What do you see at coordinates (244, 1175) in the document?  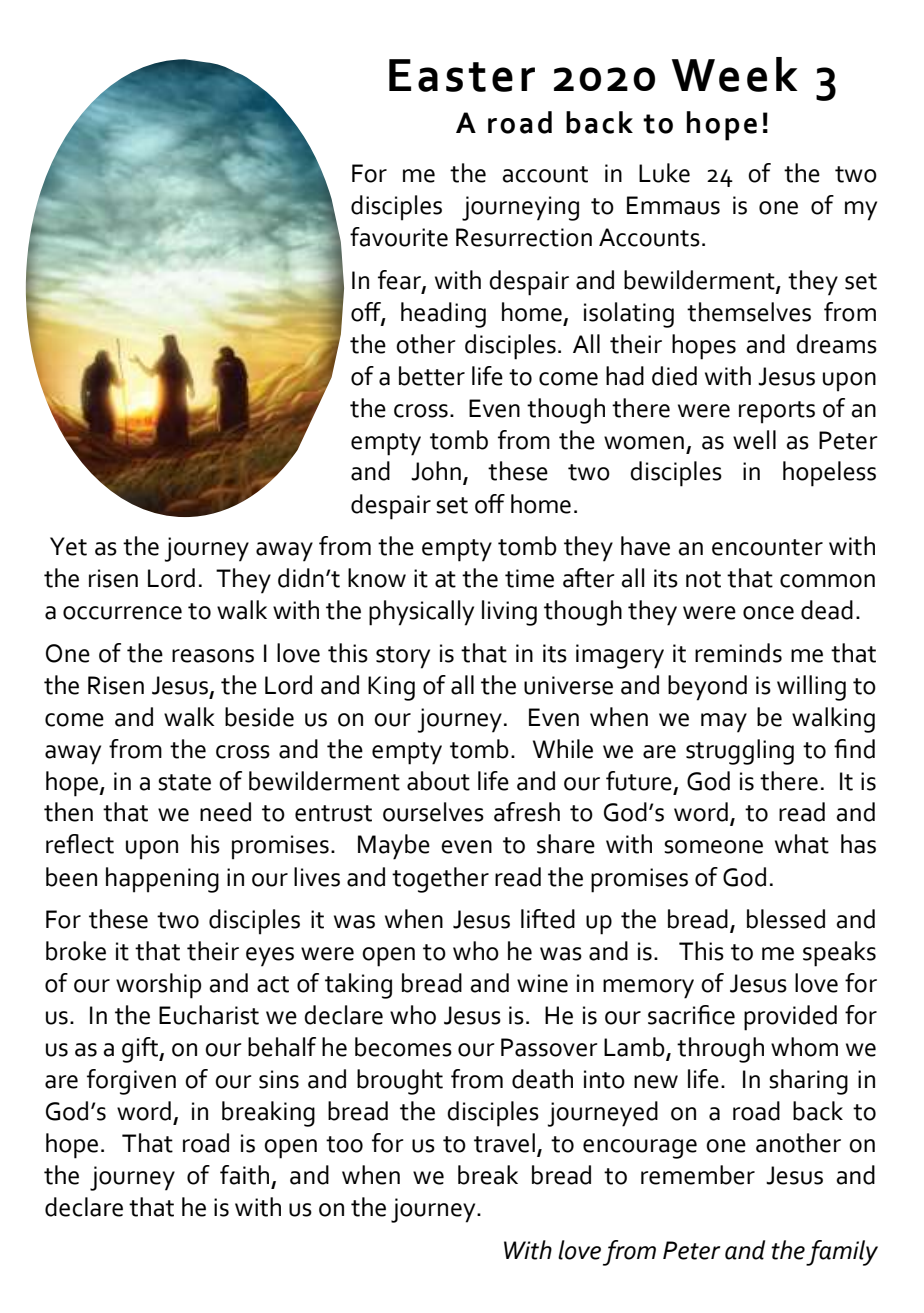 I see `faith` at bounding box center [244, 1175].
